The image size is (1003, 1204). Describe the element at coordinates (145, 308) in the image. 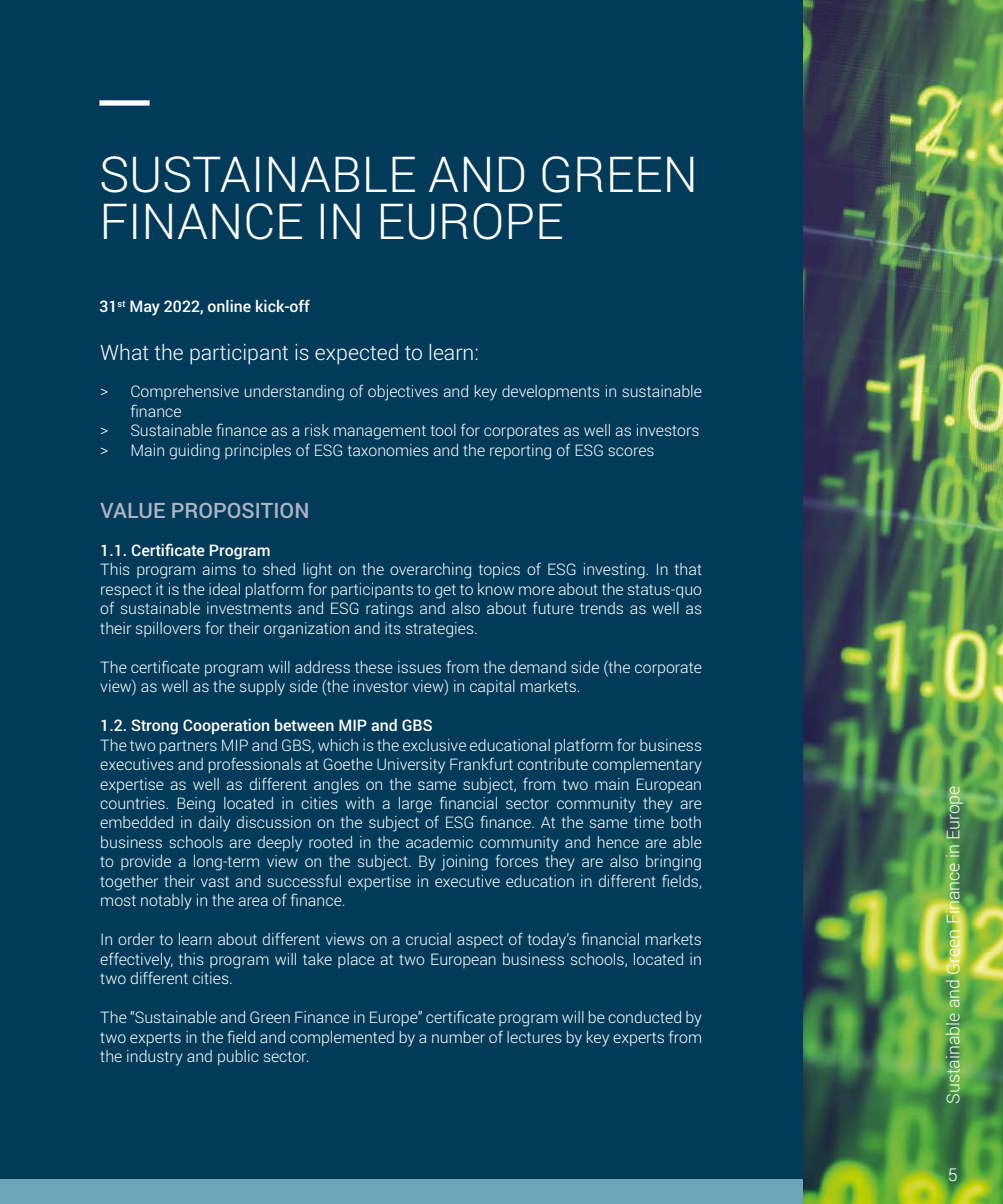

I see `May` at that location.
